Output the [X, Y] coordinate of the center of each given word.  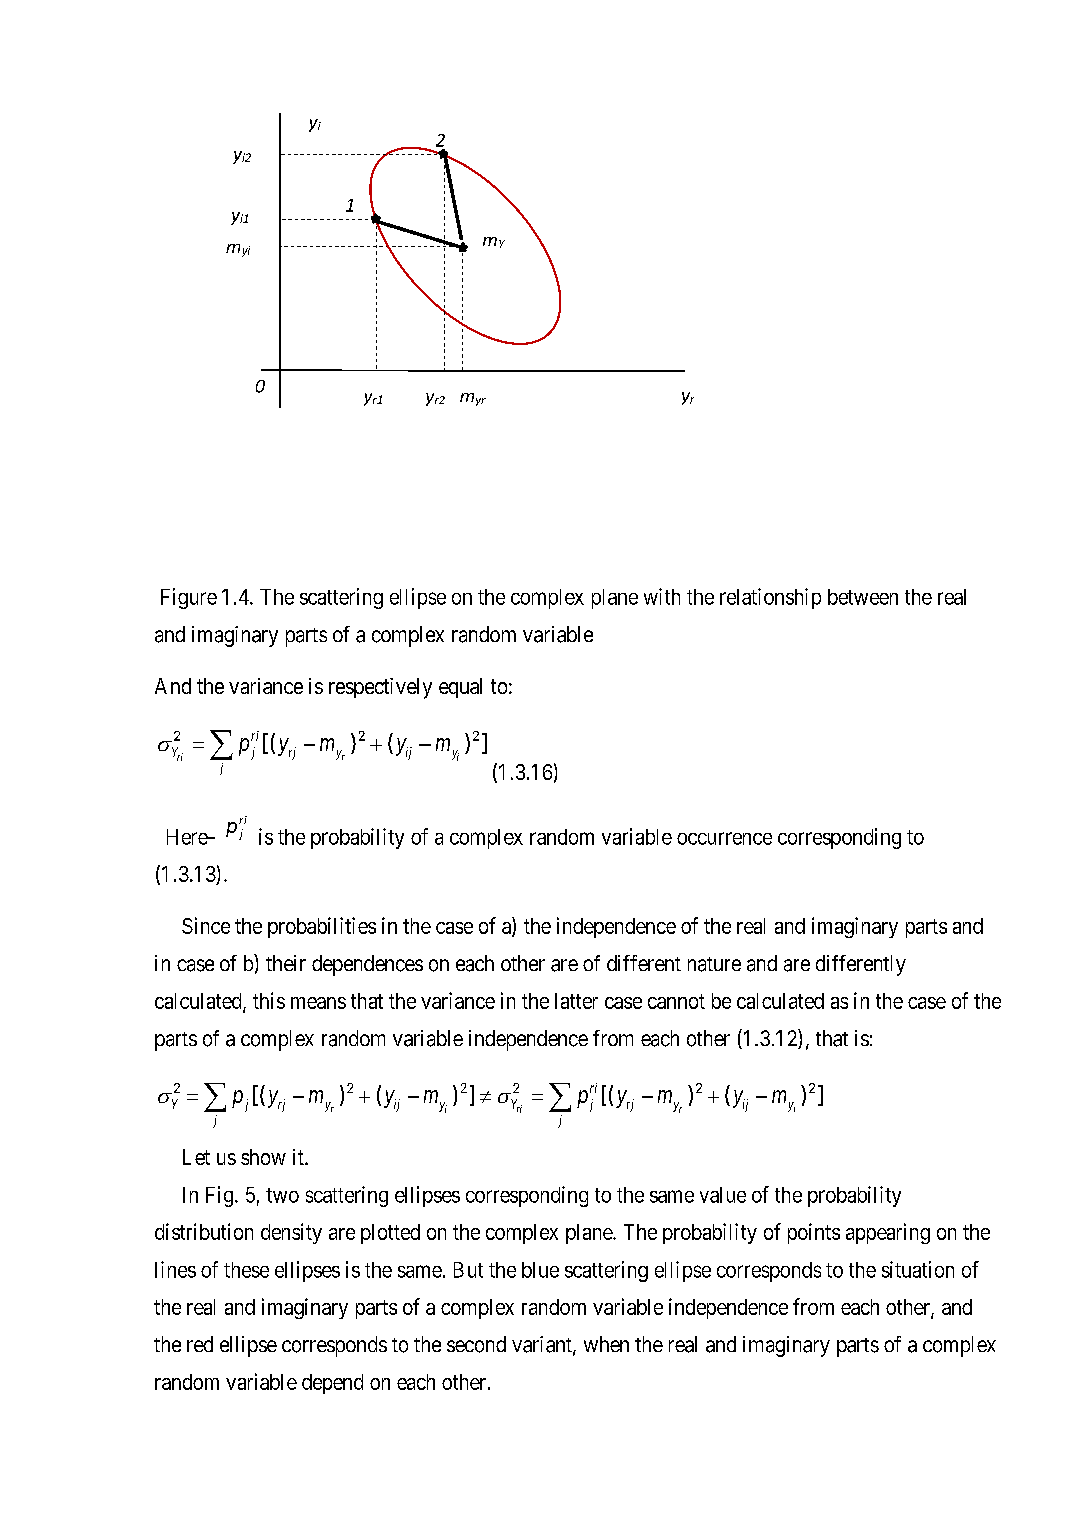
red [200, 1344]
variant [543, 1345]
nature [714, 964]
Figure [189, 598]
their [286, 963]
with [662, 596]
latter [576, 1001]
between [863, 597]
